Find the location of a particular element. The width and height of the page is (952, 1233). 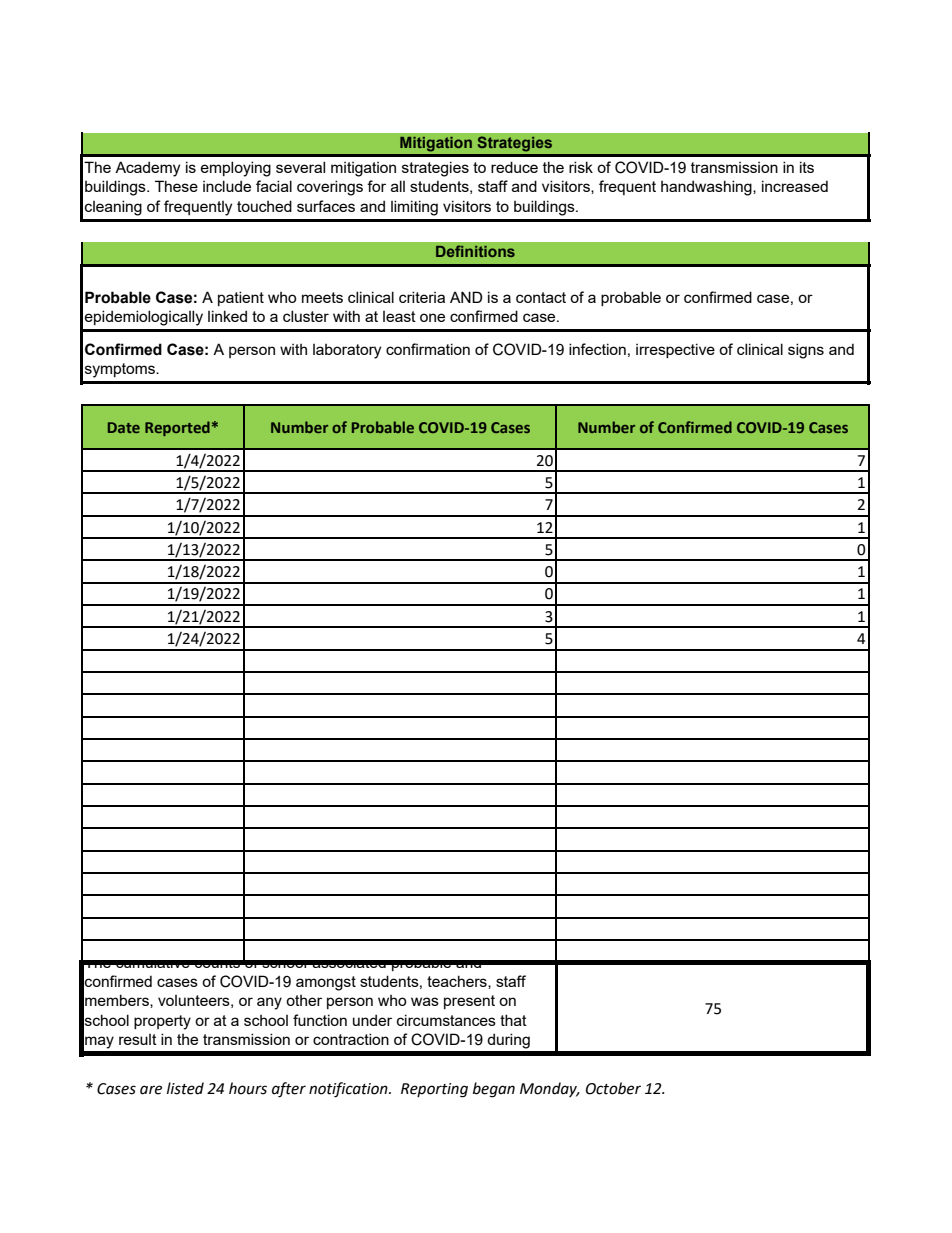

listed is located at coordinates (185, 1088).
